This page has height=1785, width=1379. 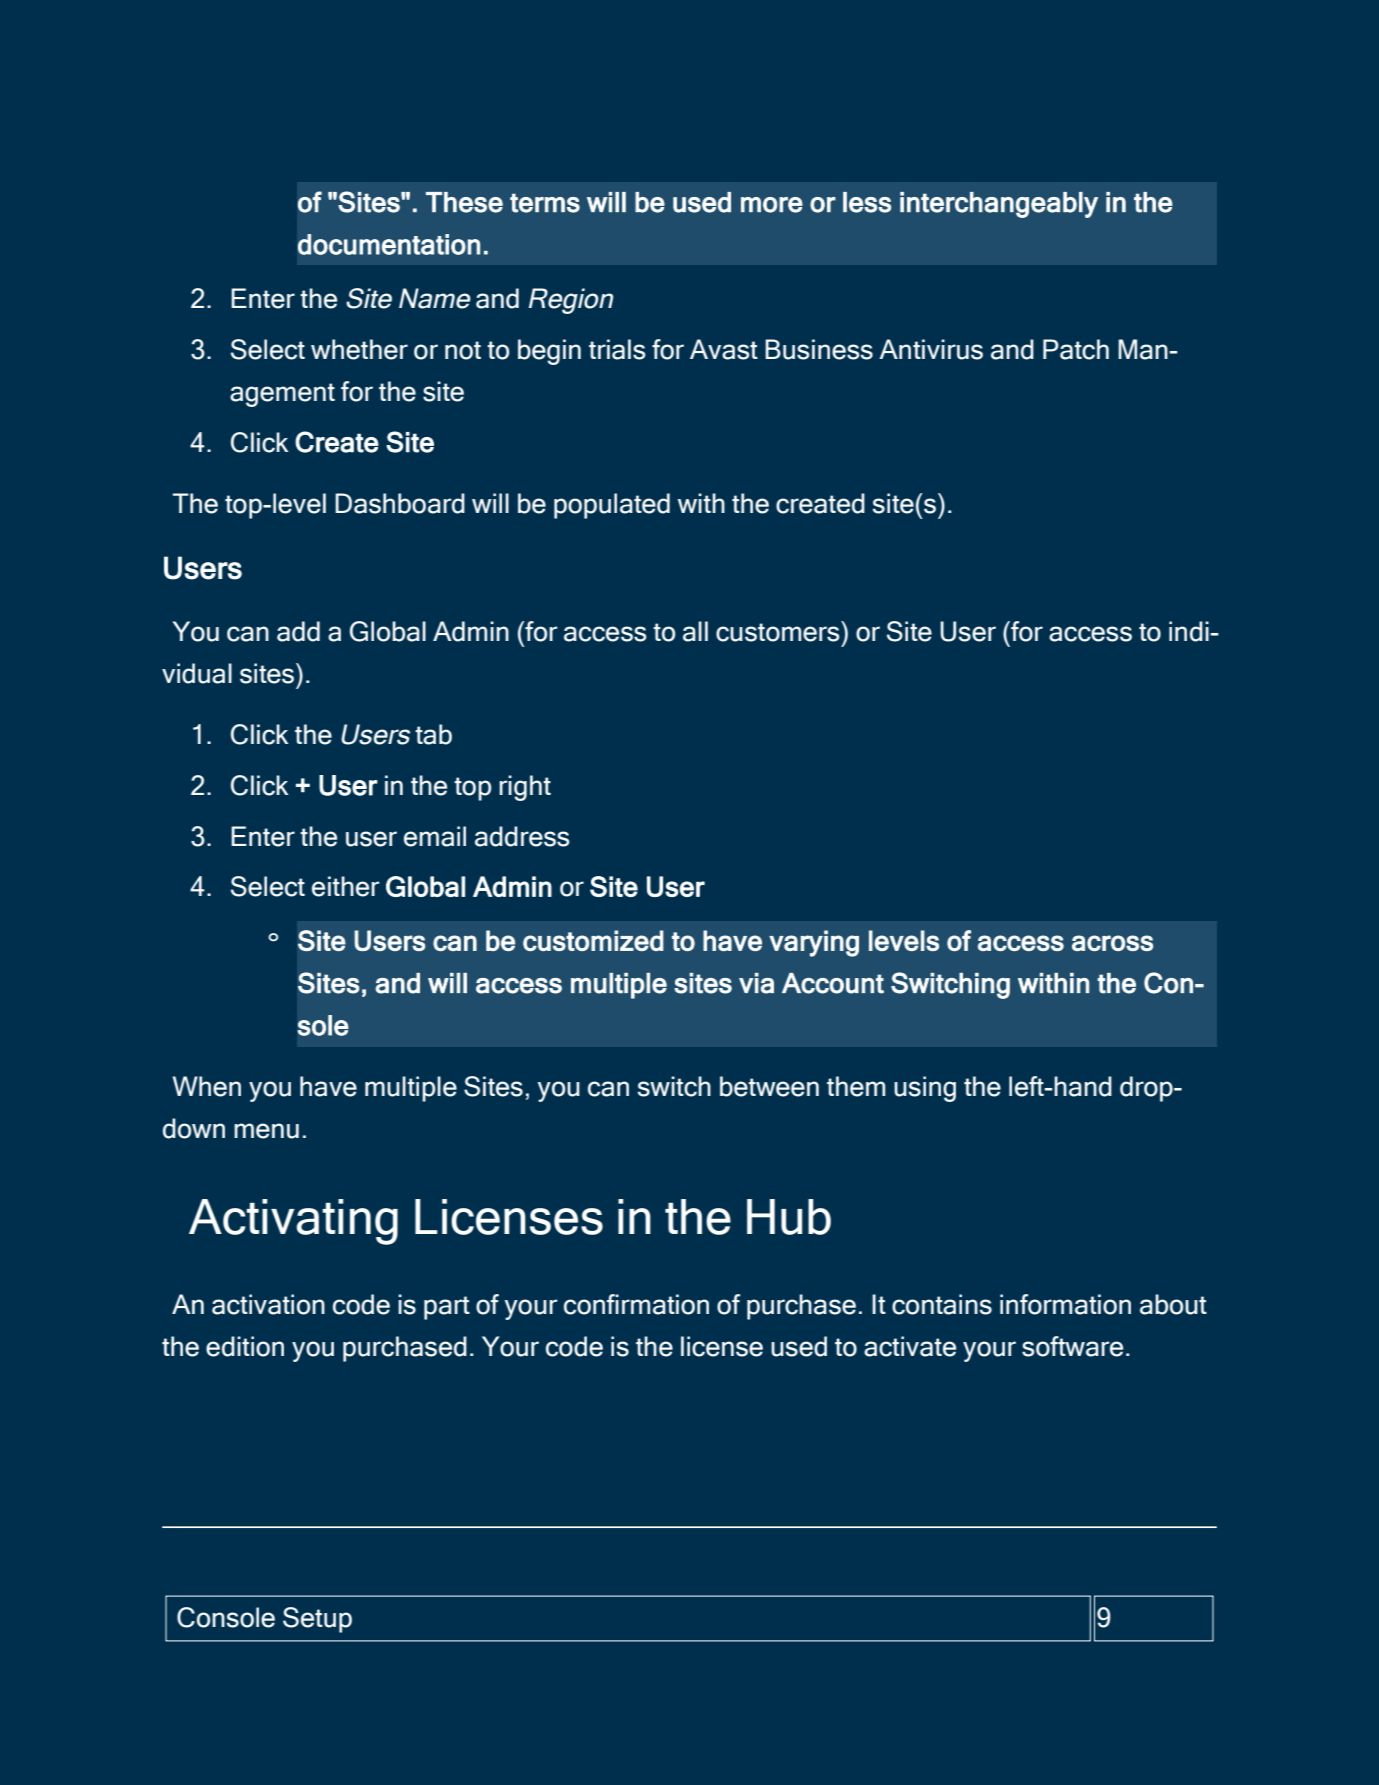 What do you see at coordinates (389, 244) in the page?
I see `documentation` at bounding box center [389, 244].
